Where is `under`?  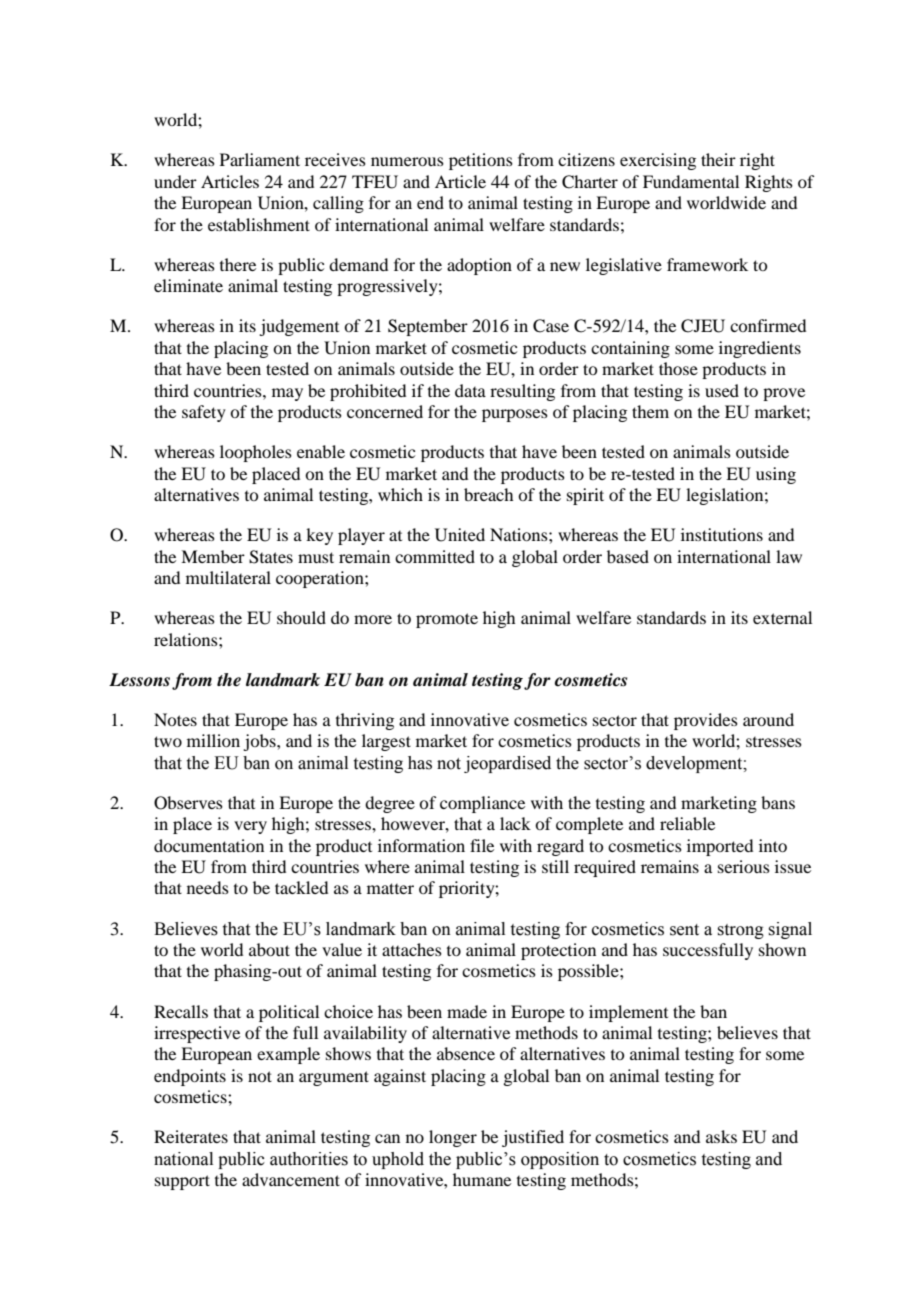
under is located at coordinates (175, 181).
